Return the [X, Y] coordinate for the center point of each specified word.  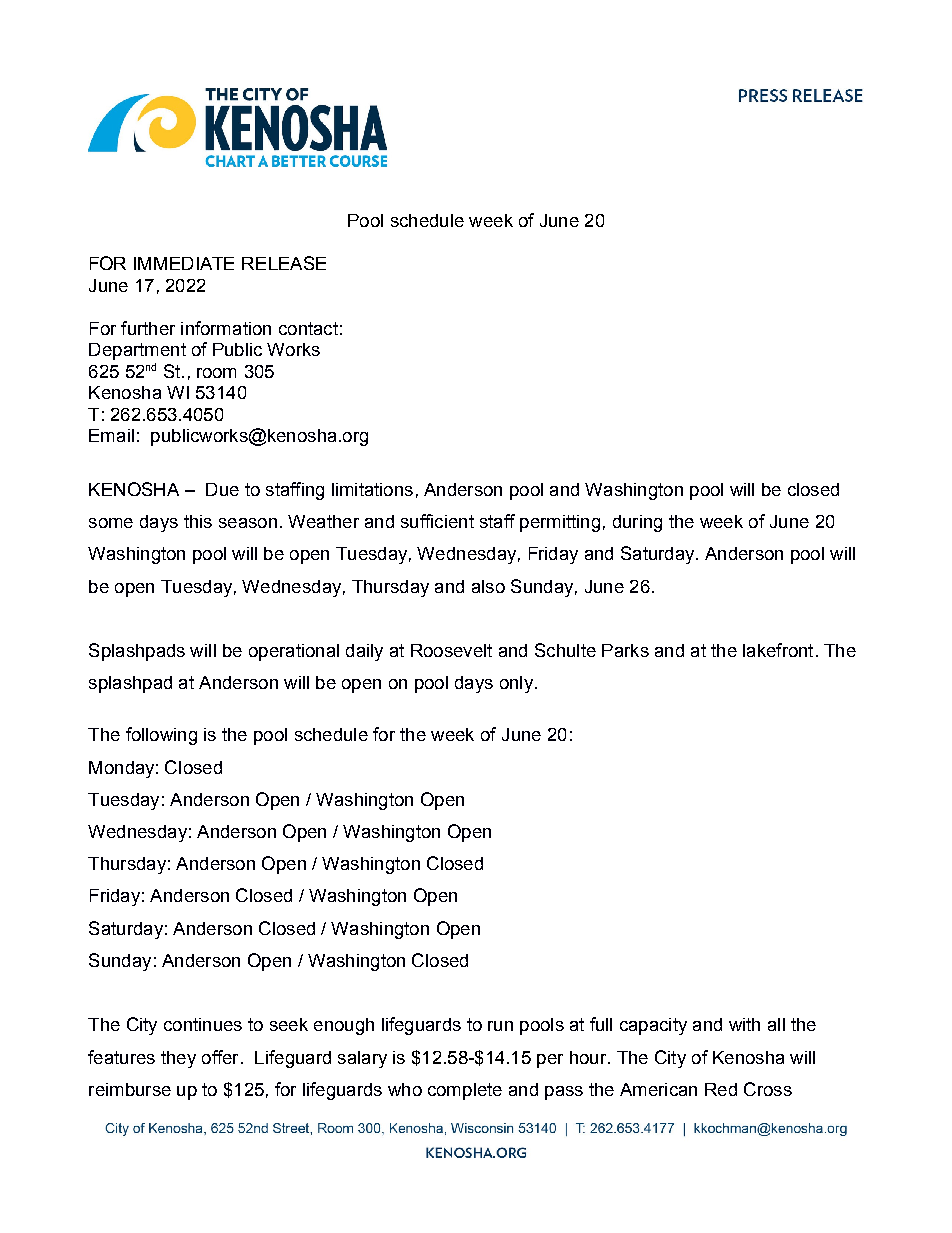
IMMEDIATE [184, 263]
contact [308, 328]
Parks [625, 650]
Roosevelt [451, 650]
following [161, 736]
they [178, 1059]
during [637, 523]
